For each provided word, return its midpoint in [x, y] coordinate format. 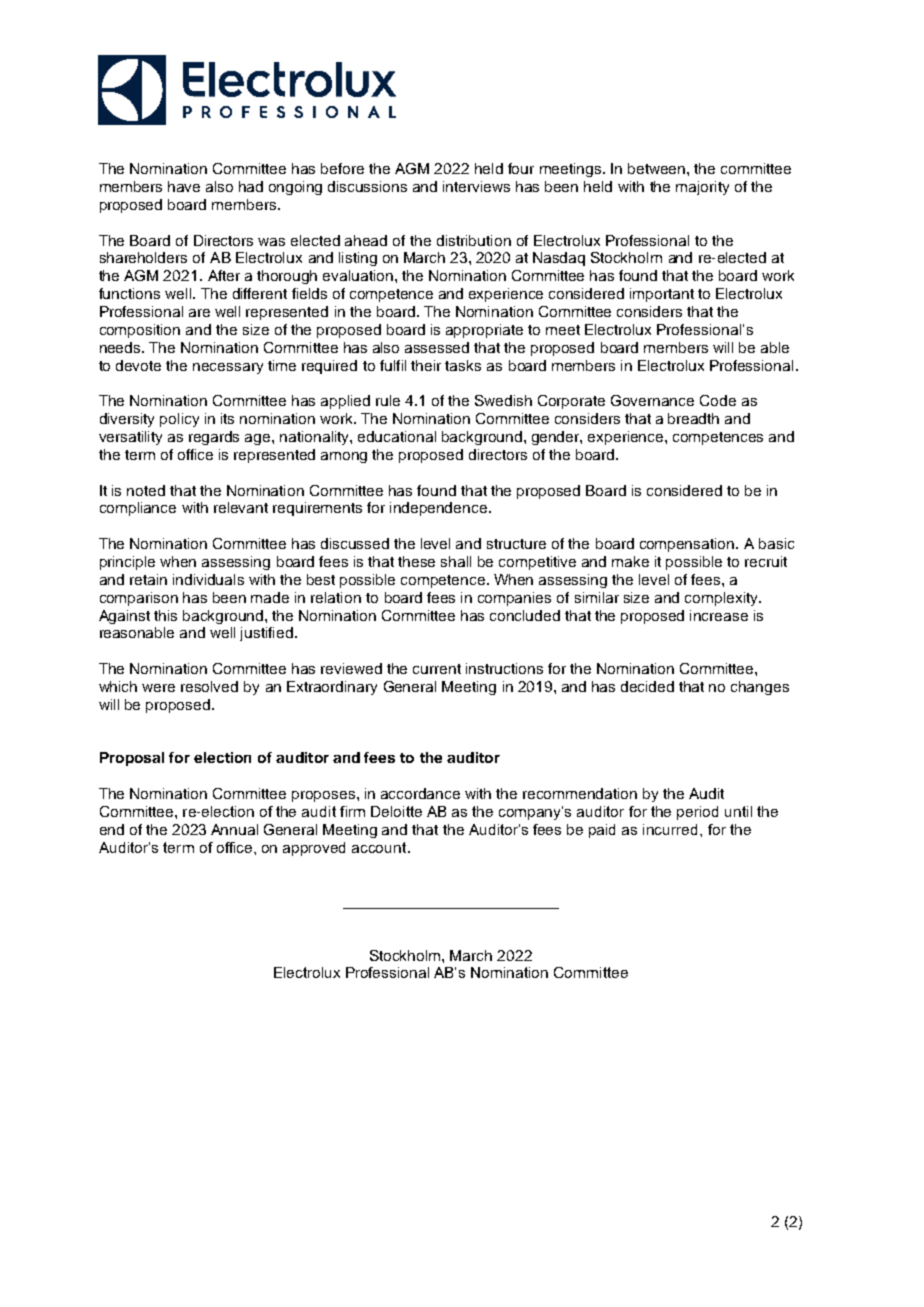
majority [702, 188]
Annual [234, 829]
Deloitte [396, 811]
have [184, 186]
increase [719, 615]
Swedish [503, 400]
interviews [476, 186]
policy [179, 420]
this [165, 615]
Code [718, 400]
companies [514, 599]
